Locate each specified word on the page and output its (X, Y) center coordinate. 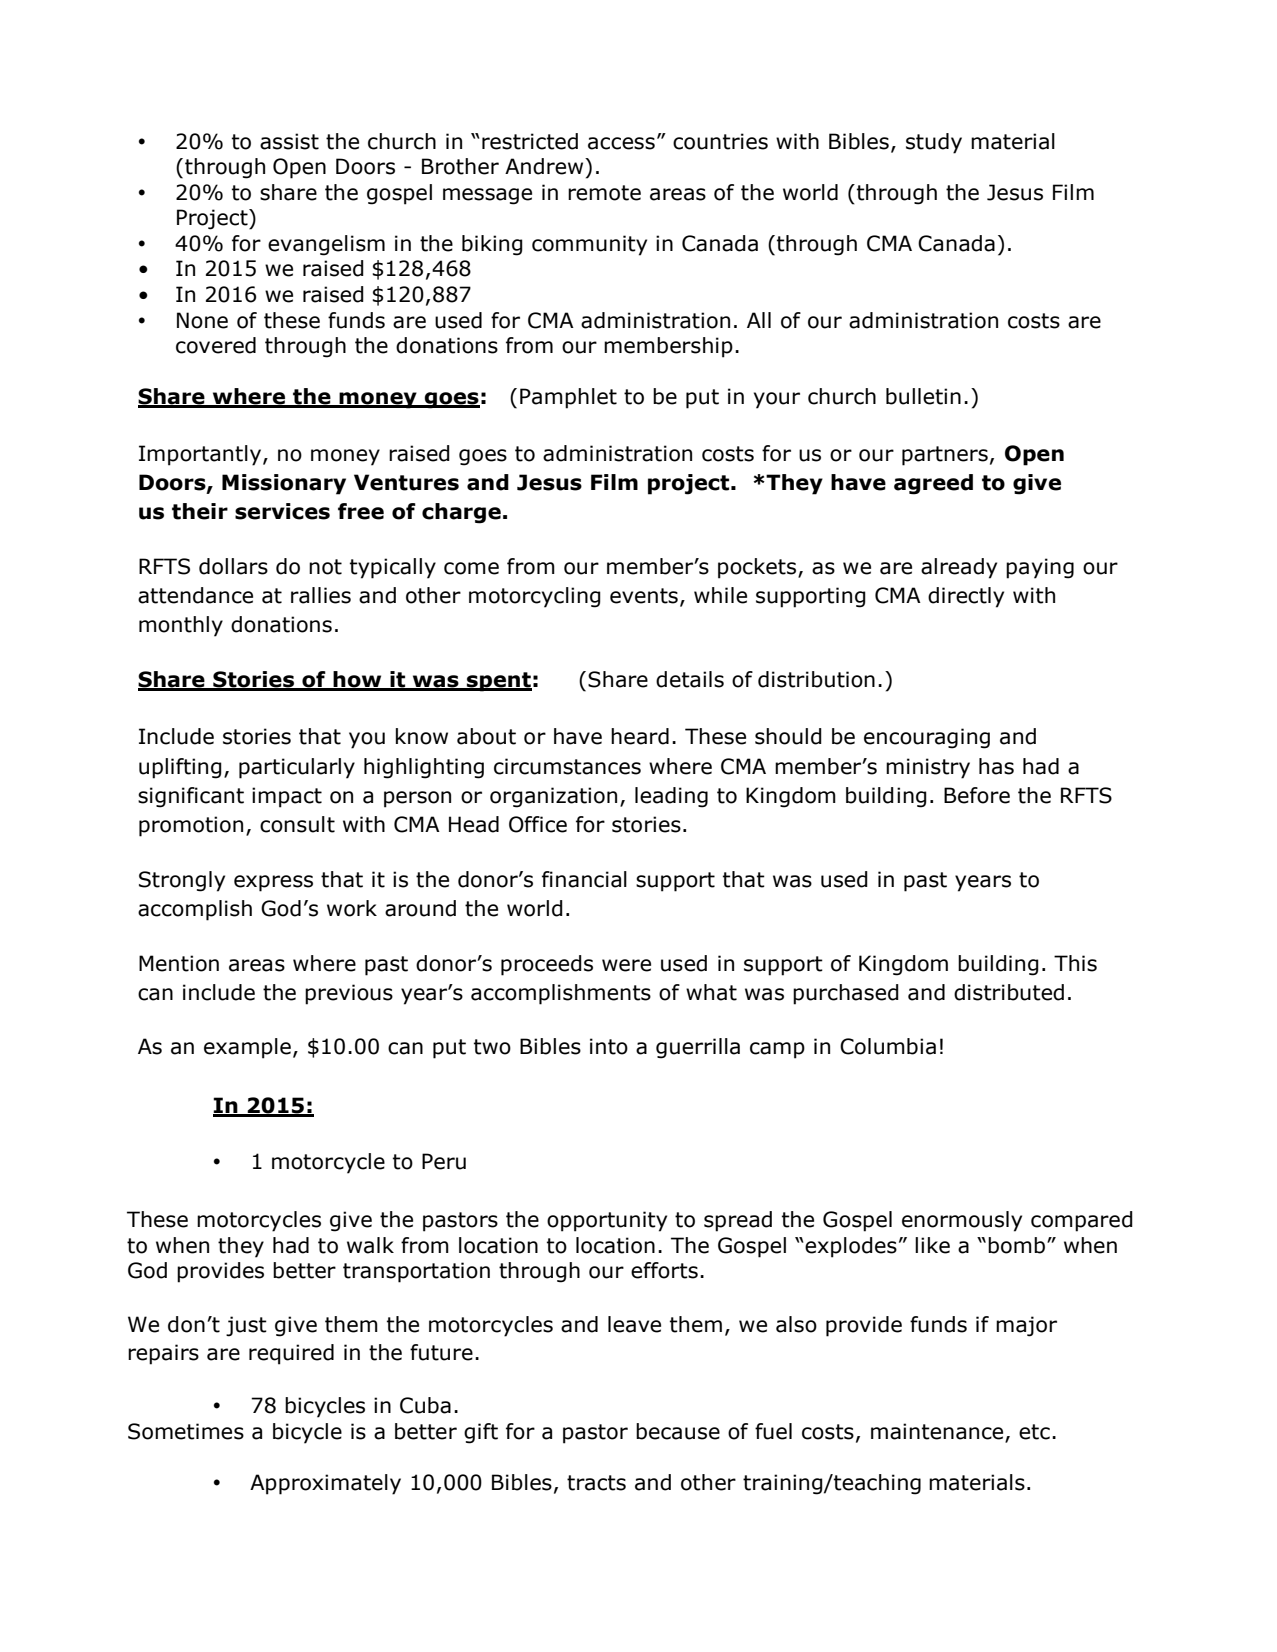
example (247, 1048)
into (609, 1046)
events (644, 596)
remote (604, 193)
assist (289, 141)
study (934, 143)
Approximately (325, 1484)
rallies (321, 595)
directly (966, 597)
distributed (1009, 992)
